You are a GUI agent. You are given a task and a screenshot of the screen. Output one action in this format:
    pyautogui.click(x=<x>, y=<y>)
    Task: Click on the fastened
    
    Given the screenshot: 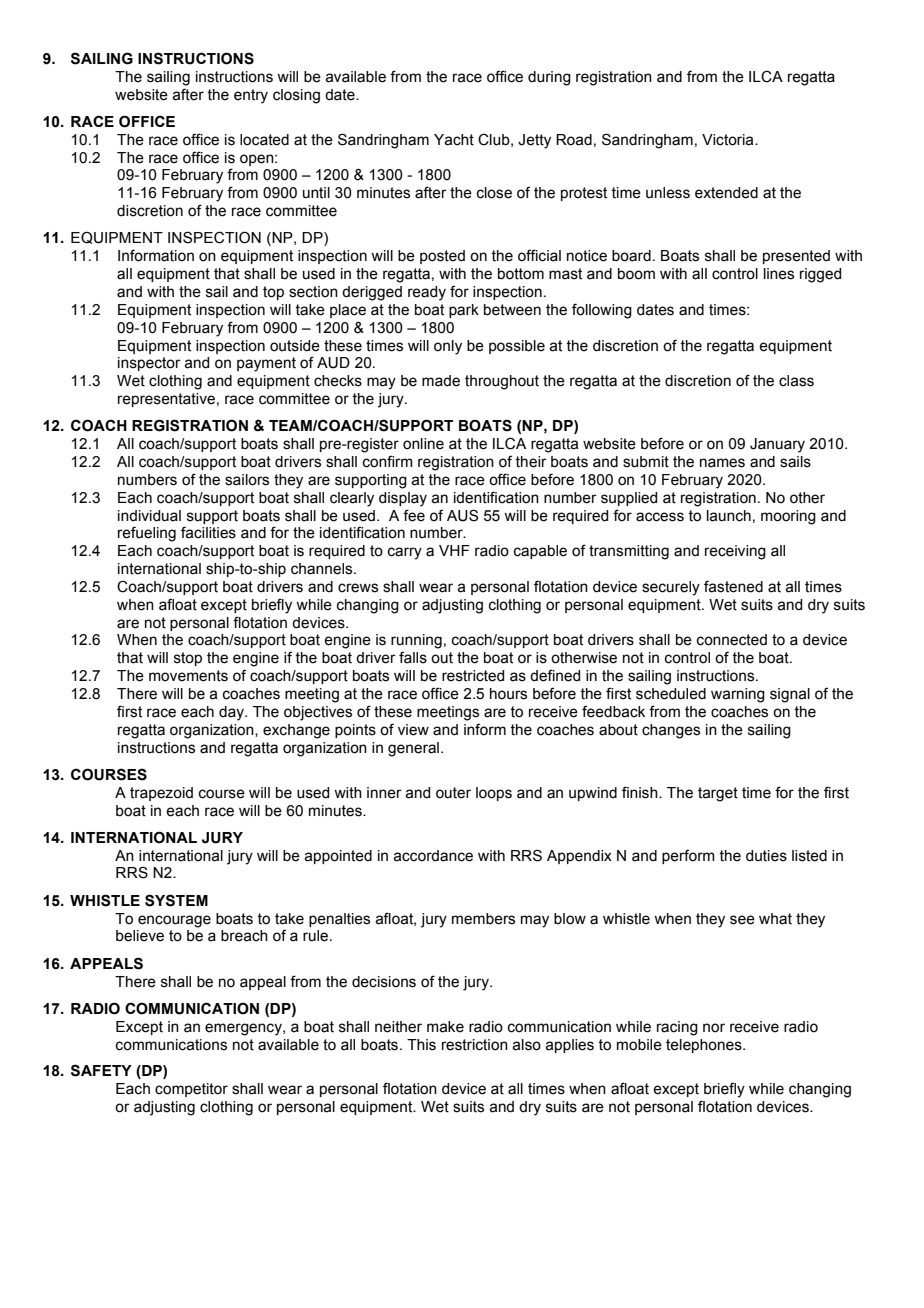 What is the action you would take?
    pyautogui.click(x=733, y=586)
